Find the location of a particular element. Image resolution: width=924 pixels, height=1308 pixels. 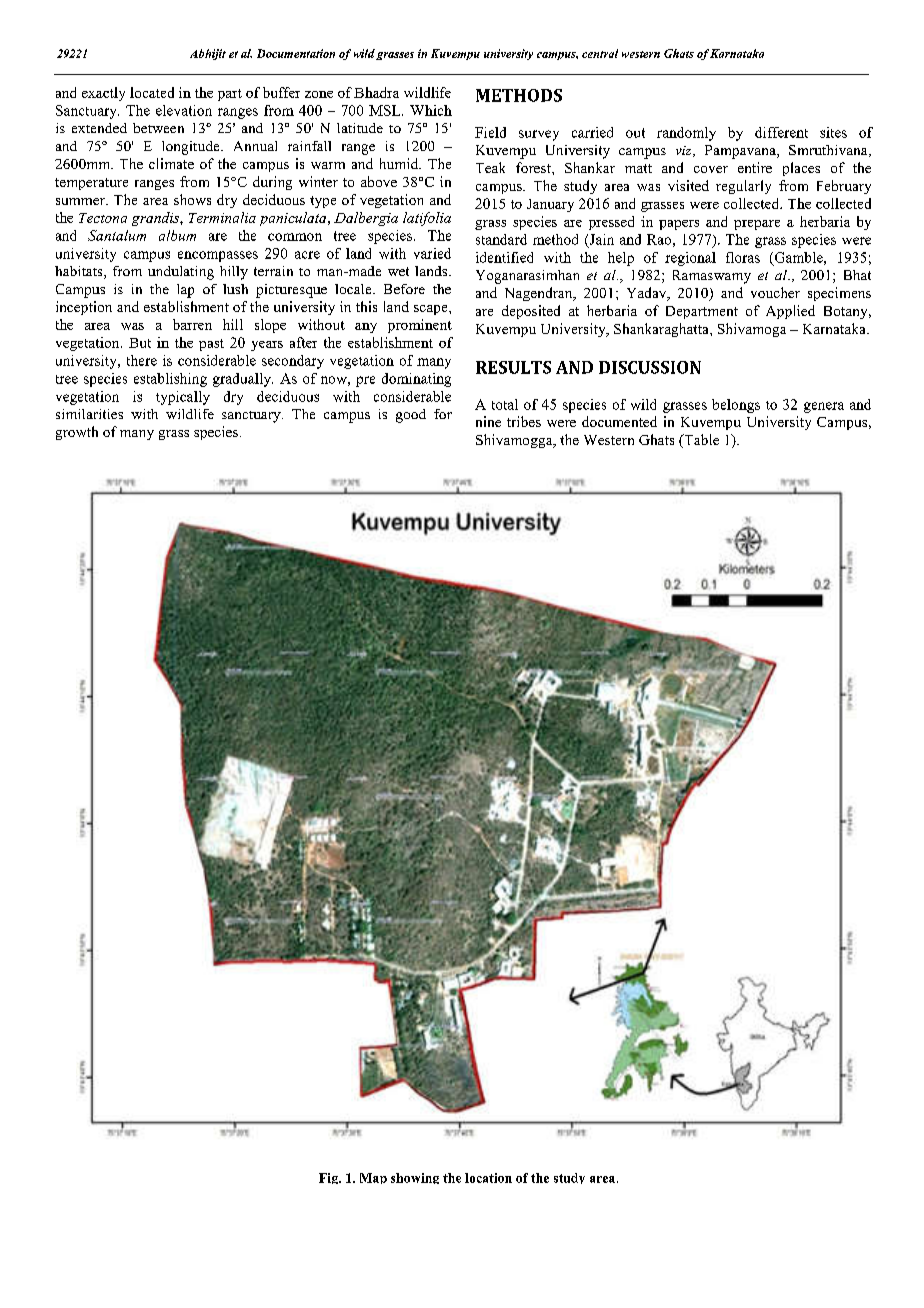

located is located at coordinates (152, 92).
